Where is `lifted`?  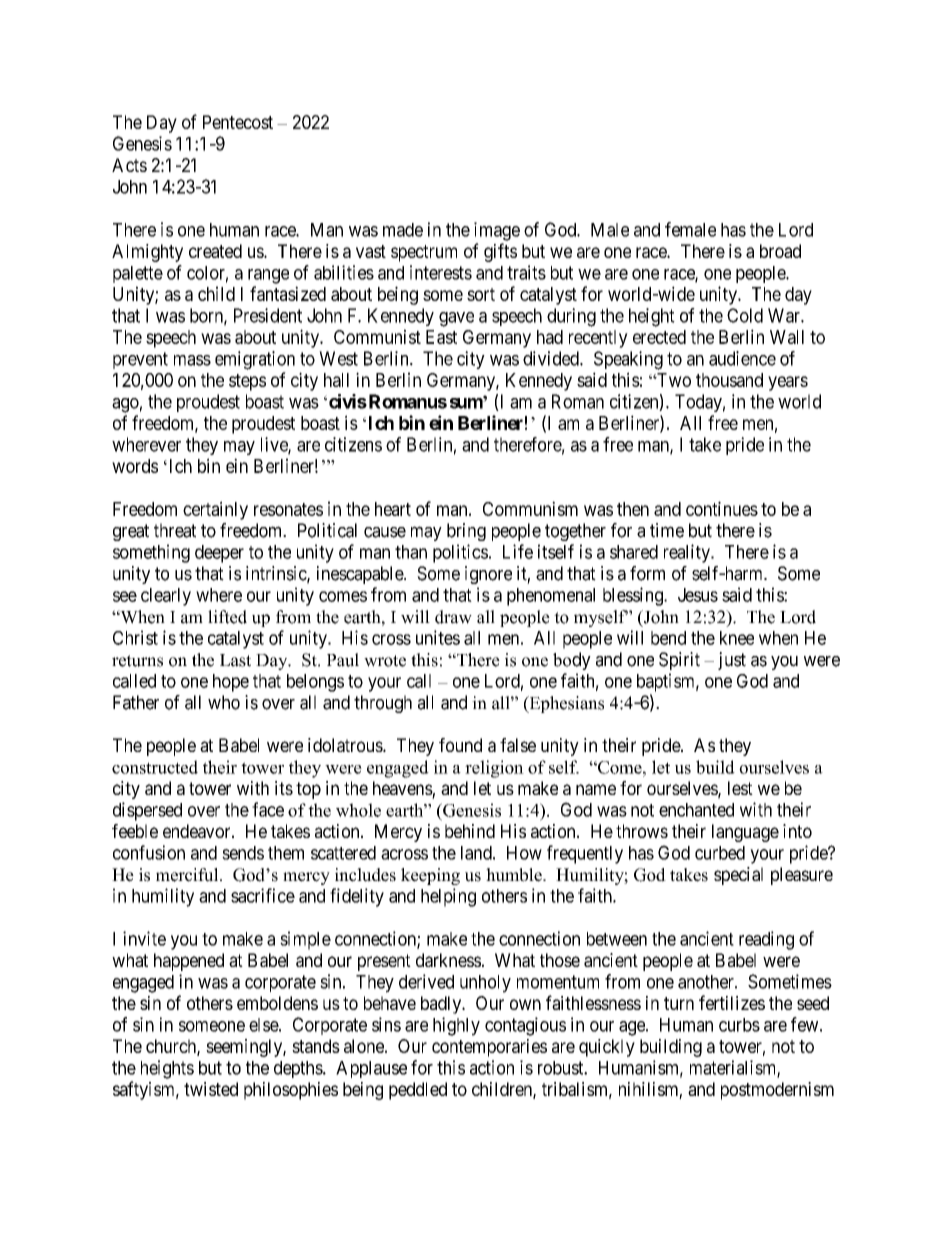 lifted is located at coordinates (227, 617).
